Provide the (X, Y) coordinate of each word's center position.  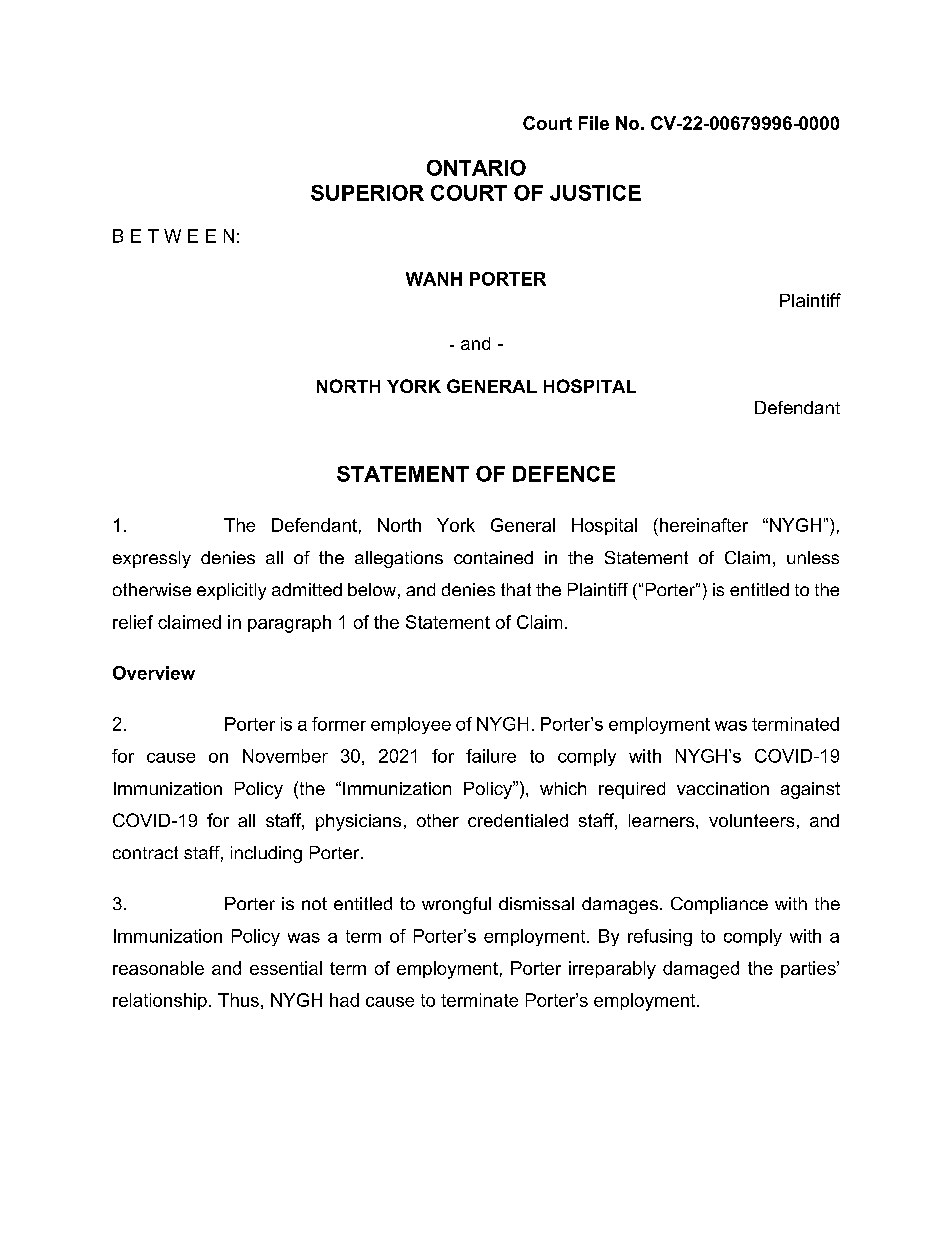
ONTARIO (476, 168)
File (594, 123)
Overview (154, 673)
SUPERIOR (367, 193)
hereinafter (704, 525)
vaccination (723, 788)
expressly (152, 559)
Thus (238, 1000)
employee (411, 725)
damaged (701, 970)
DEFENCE (564, 474)
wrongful (456, 905)
